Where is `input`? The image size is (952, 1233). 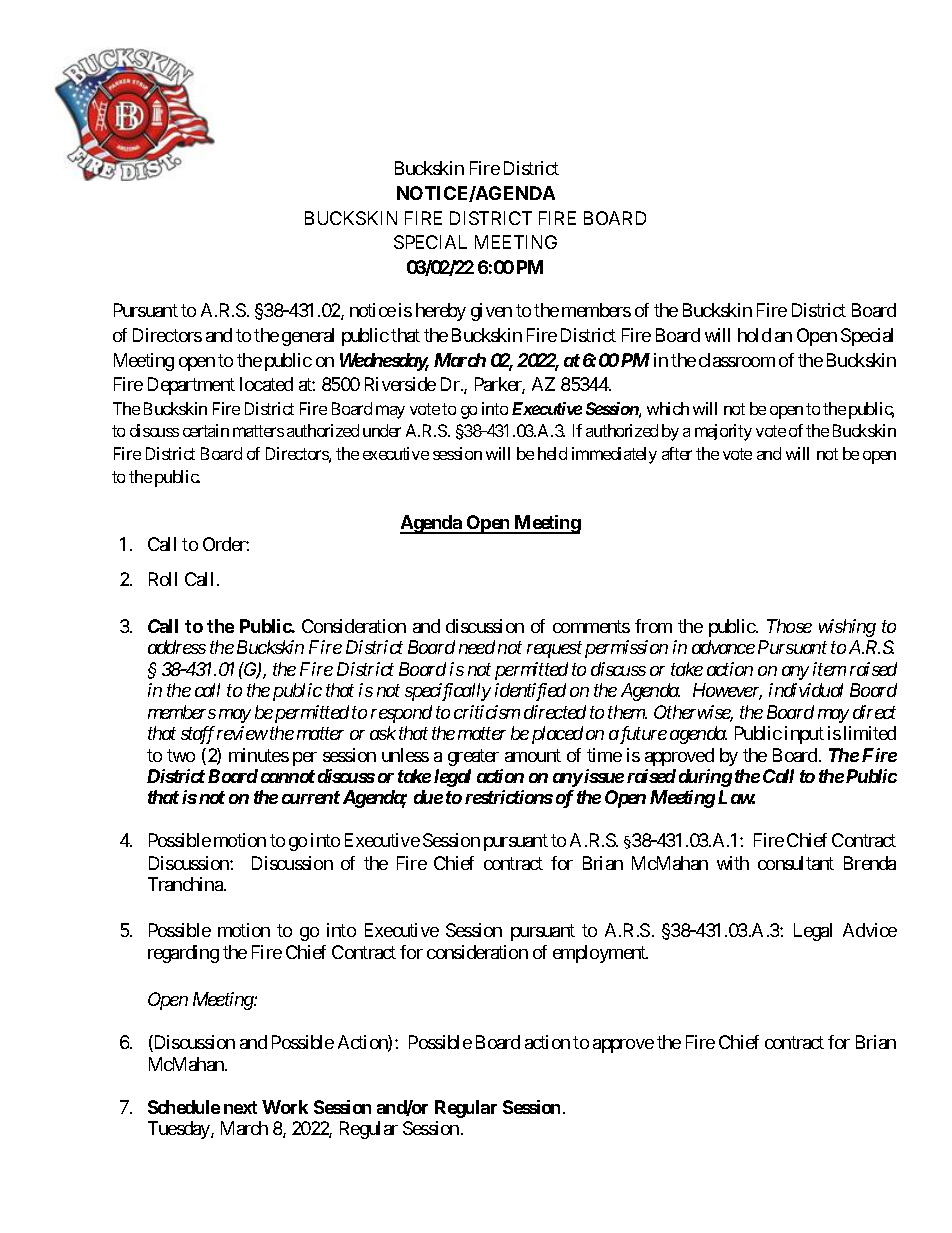
input is located at coordinates (804, 735).
